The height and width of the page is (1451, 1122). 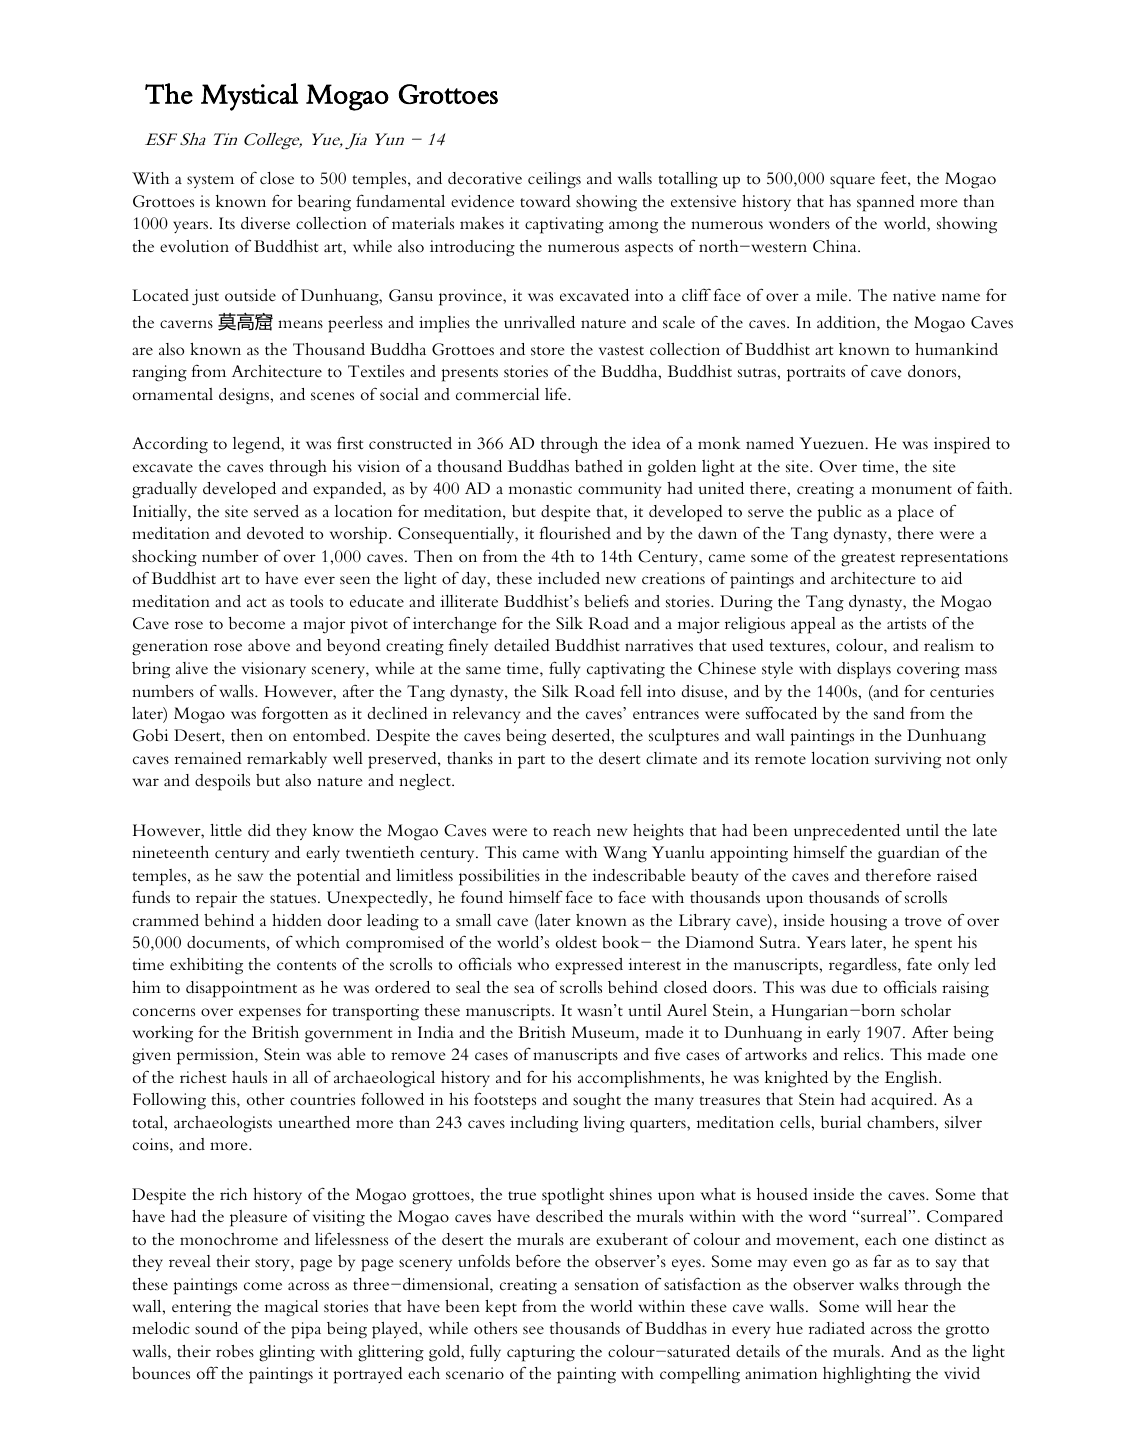 What do you see at coordinates (576, 942) in the page?
I see `oldest` at bounding box center [576, 942].
